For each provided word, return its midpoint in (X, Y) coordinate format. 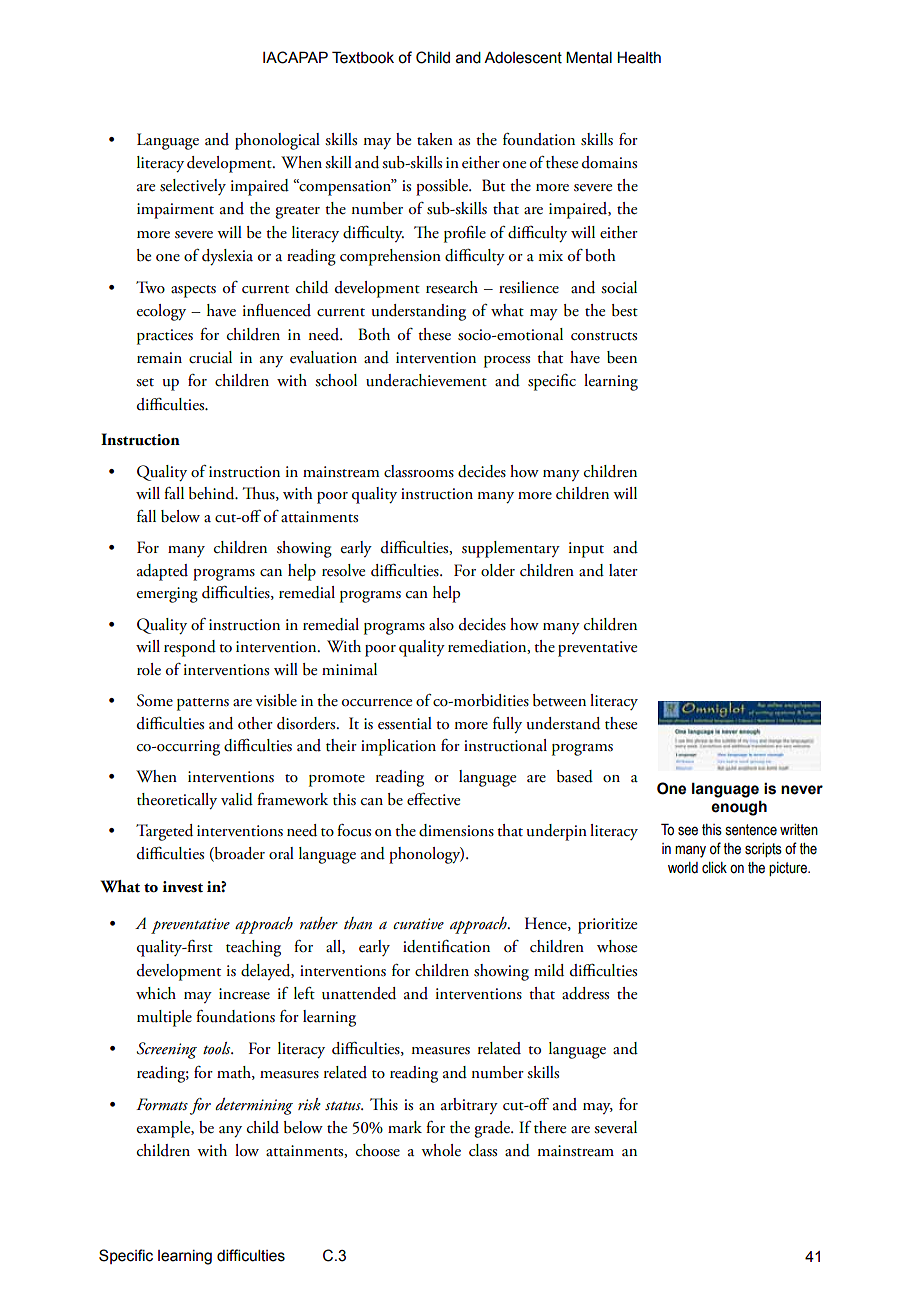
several (615, 1127)
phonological (277, 141)
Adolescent (523, 58)
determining (254, 1106)
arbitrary (469, 1106)
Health (639, 58)
